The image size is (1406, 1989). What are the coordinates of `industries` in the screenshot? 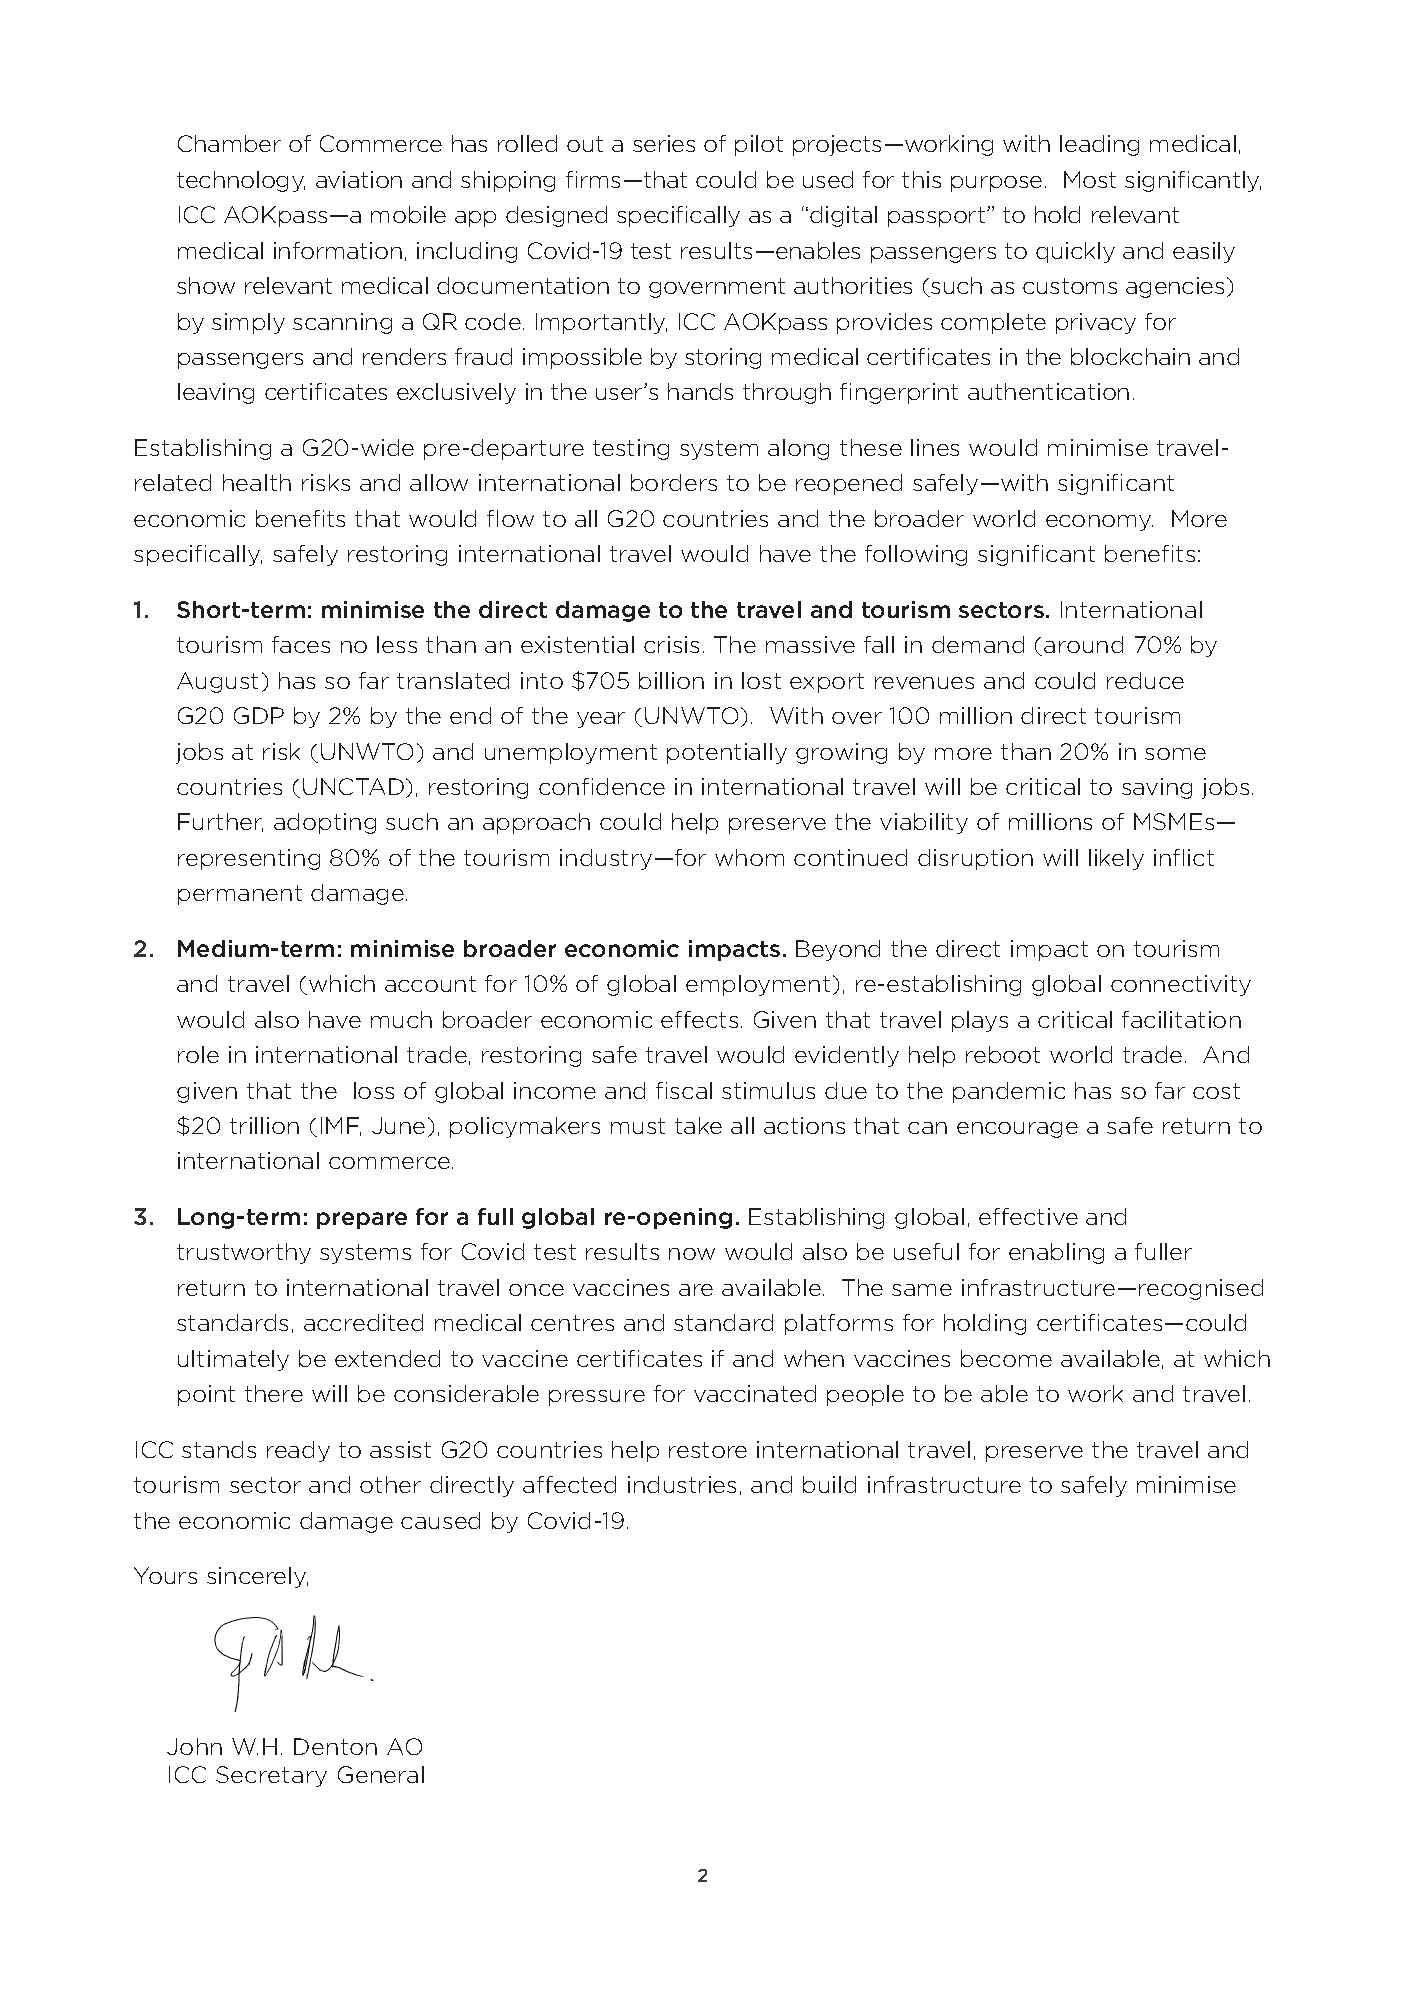 It's located at (682, 1484).
